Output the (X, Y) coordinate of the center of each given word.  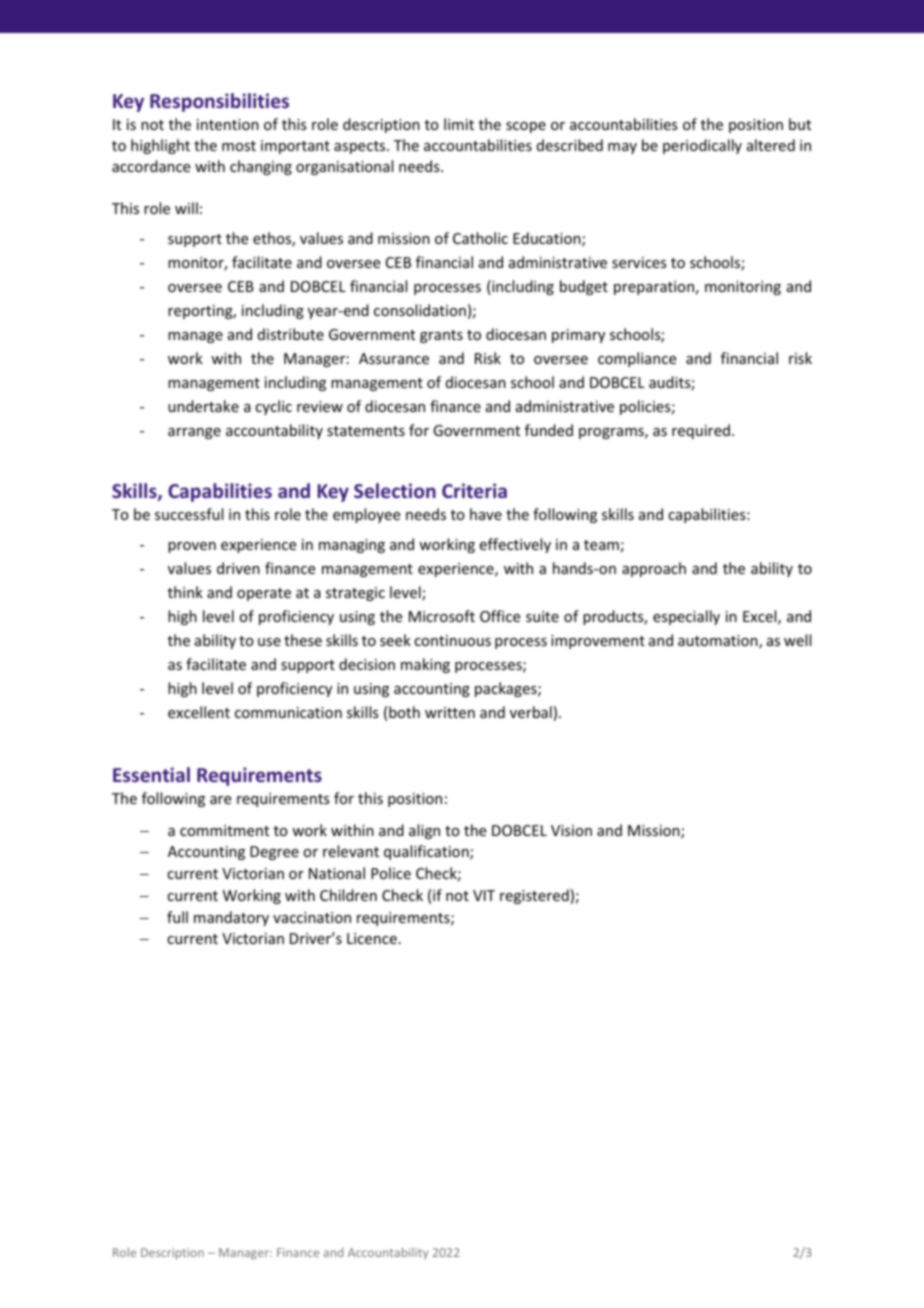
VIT (484, 895)
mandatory (231, 918)
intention (228, 124)
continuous (452, 640)
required (701, 431)
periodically (702, 146)
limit (459, 124)
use (269, 642)
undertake (203, 406)
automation (719, 642)
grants (441, 336)
